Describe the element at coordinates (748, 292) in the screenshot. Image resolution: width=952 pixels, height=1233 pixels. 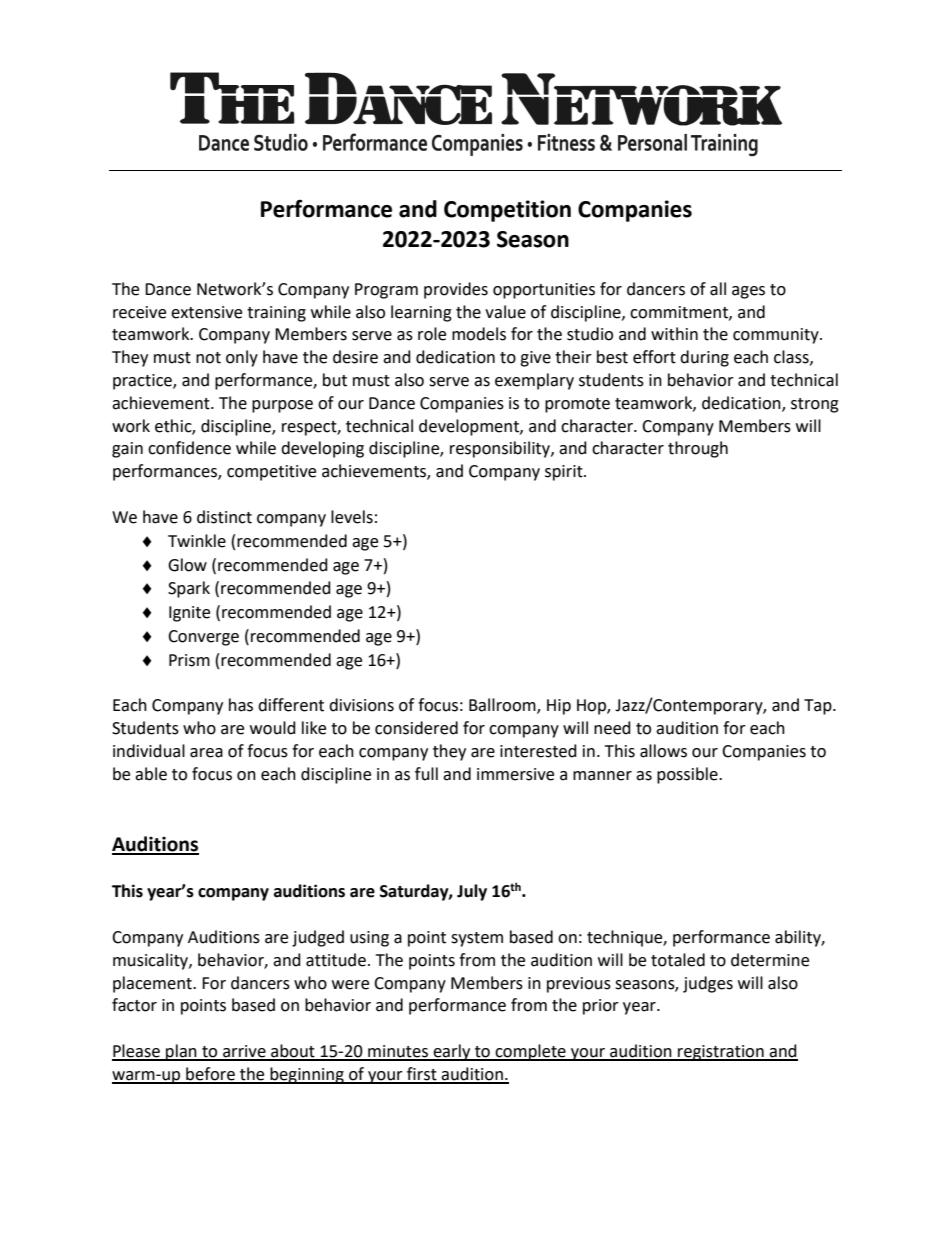
I see `ages` at that location.
